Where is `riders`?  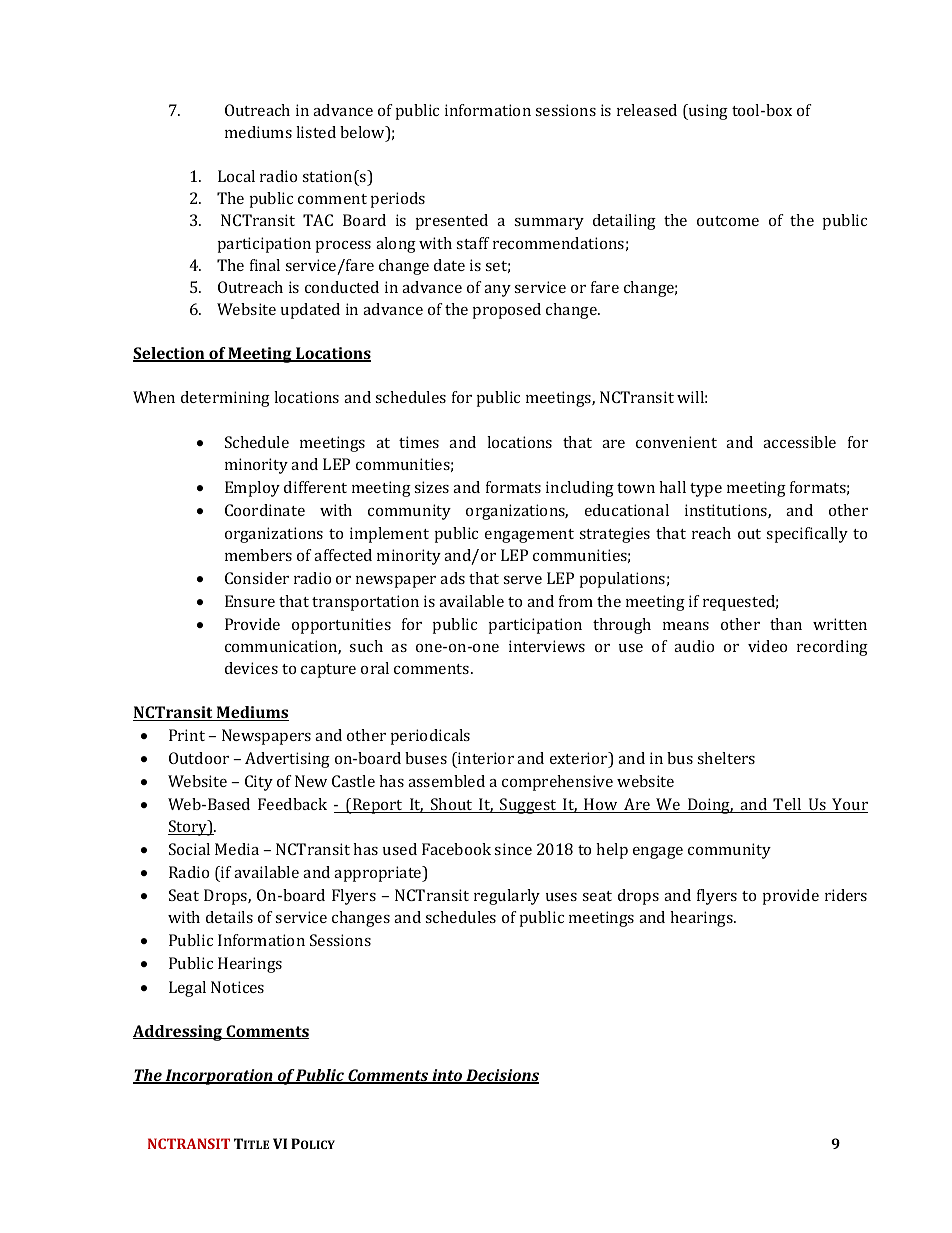
riders is located at coordinates (846, 895).
